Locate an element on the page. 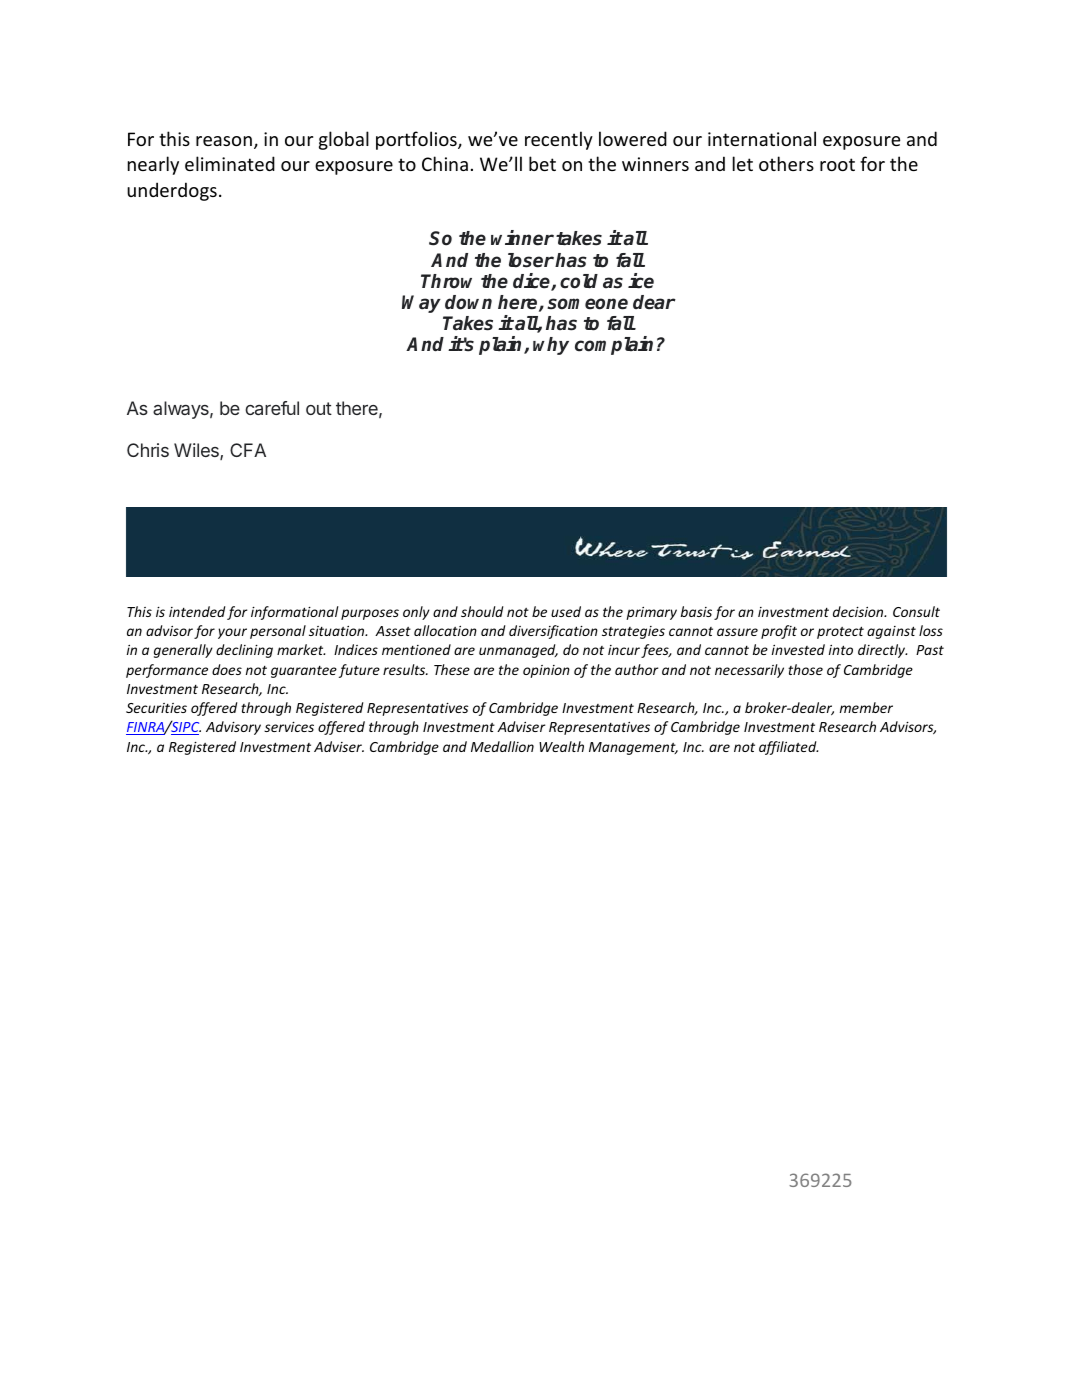 This document has width=1073, height=1389. root is located at coordinates (837, 164).
